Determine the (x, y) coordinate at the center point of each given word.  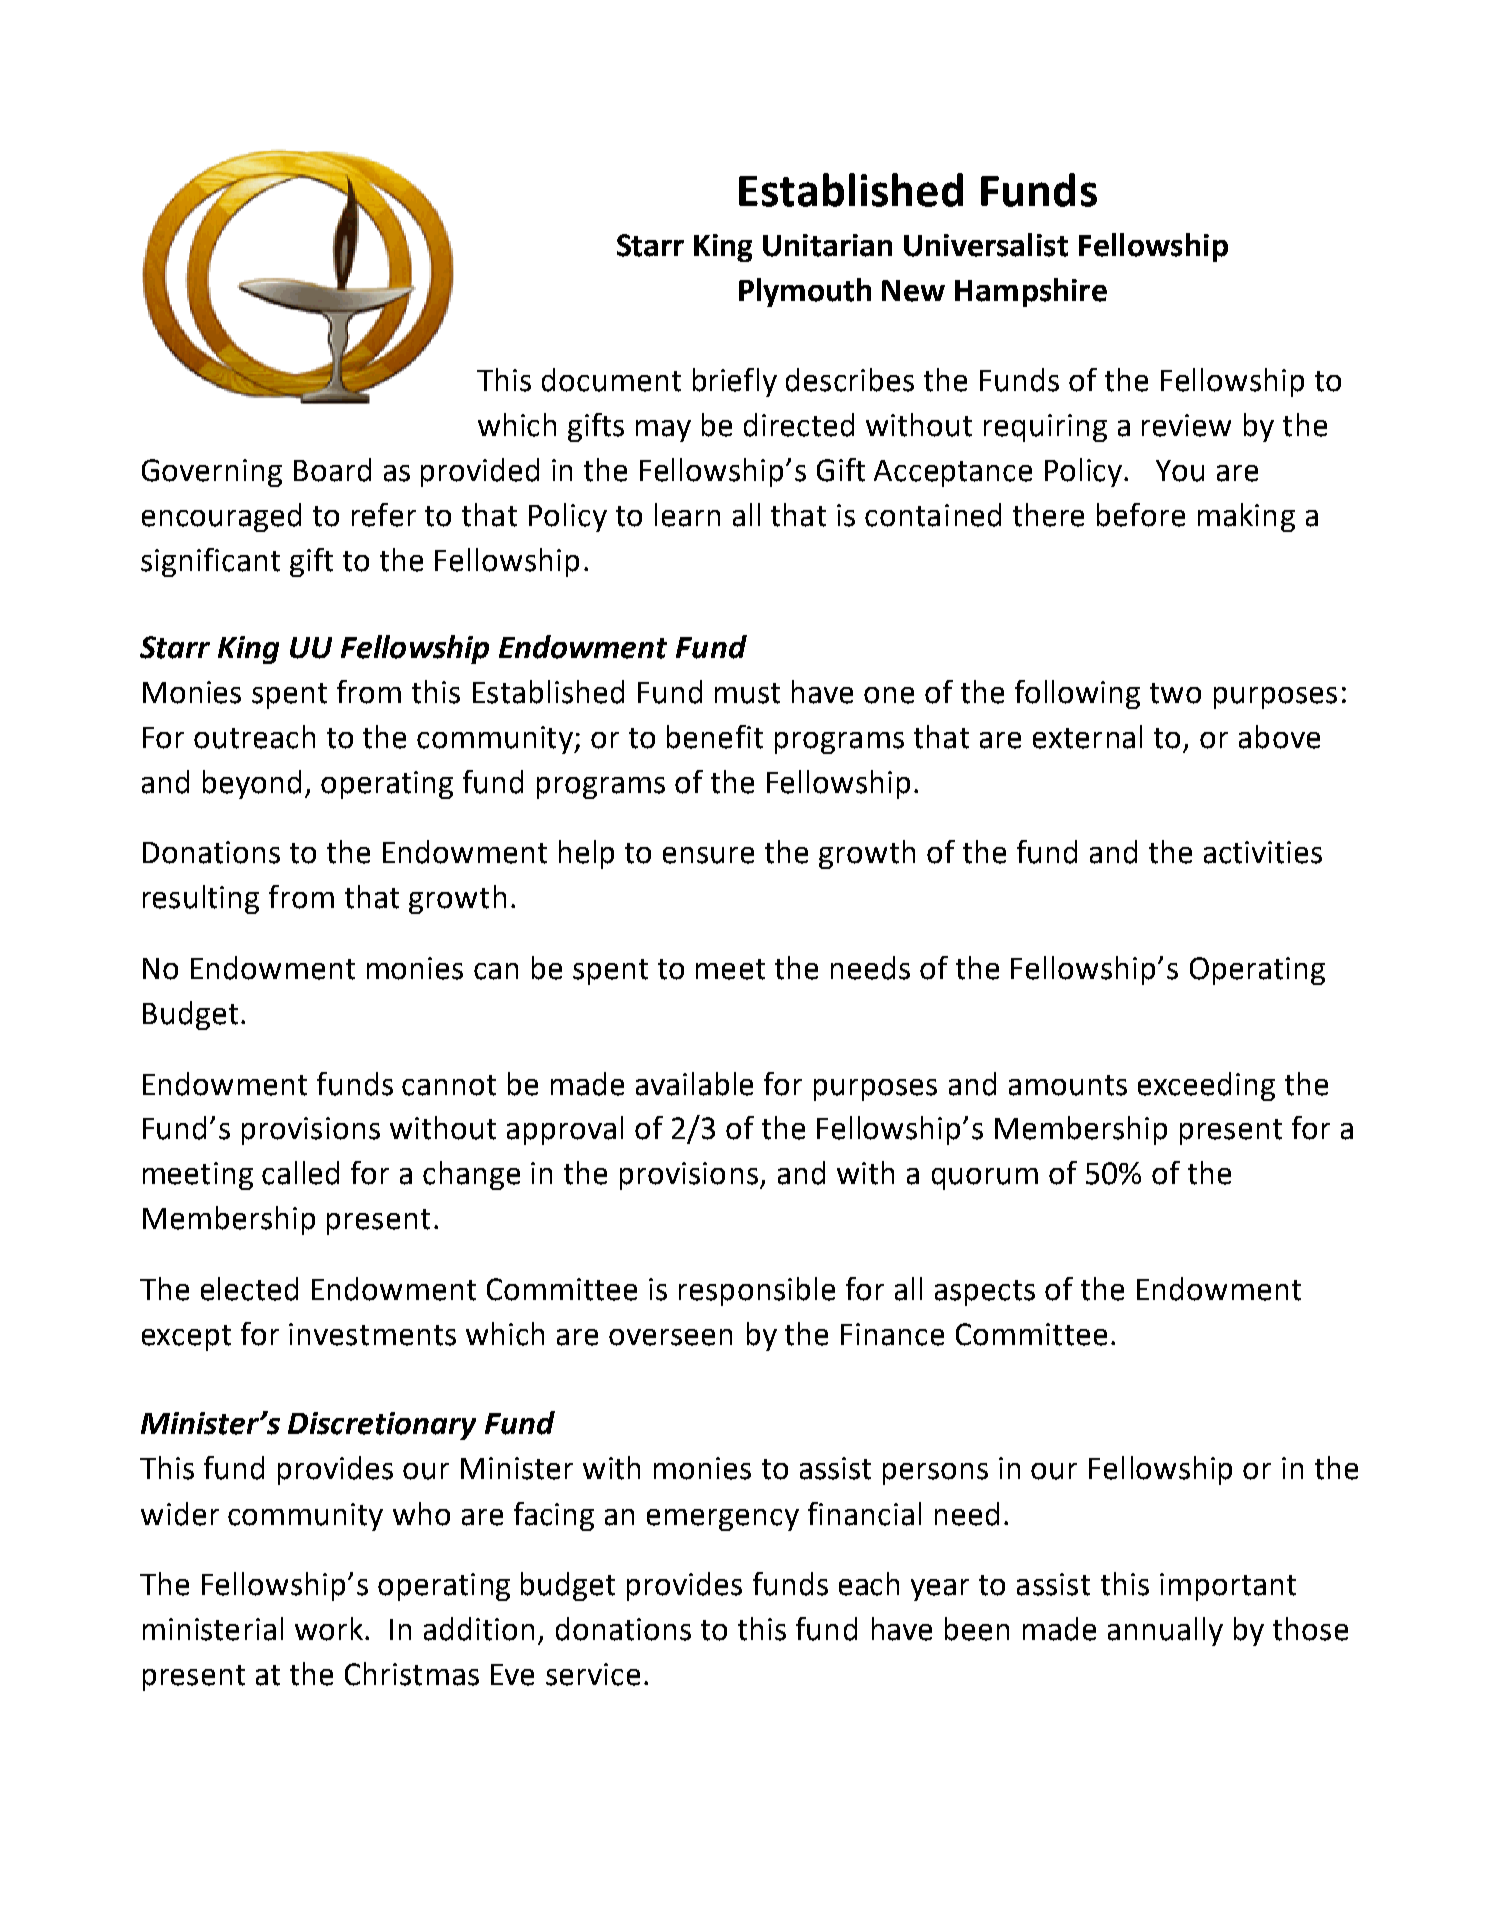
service (593, 1674)
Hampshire (1031, 292)
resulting (201, 899)
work (330, 1629)
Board (332, 470)
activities (1263, 852)
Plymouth (805, 292)
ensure (708, 855)
